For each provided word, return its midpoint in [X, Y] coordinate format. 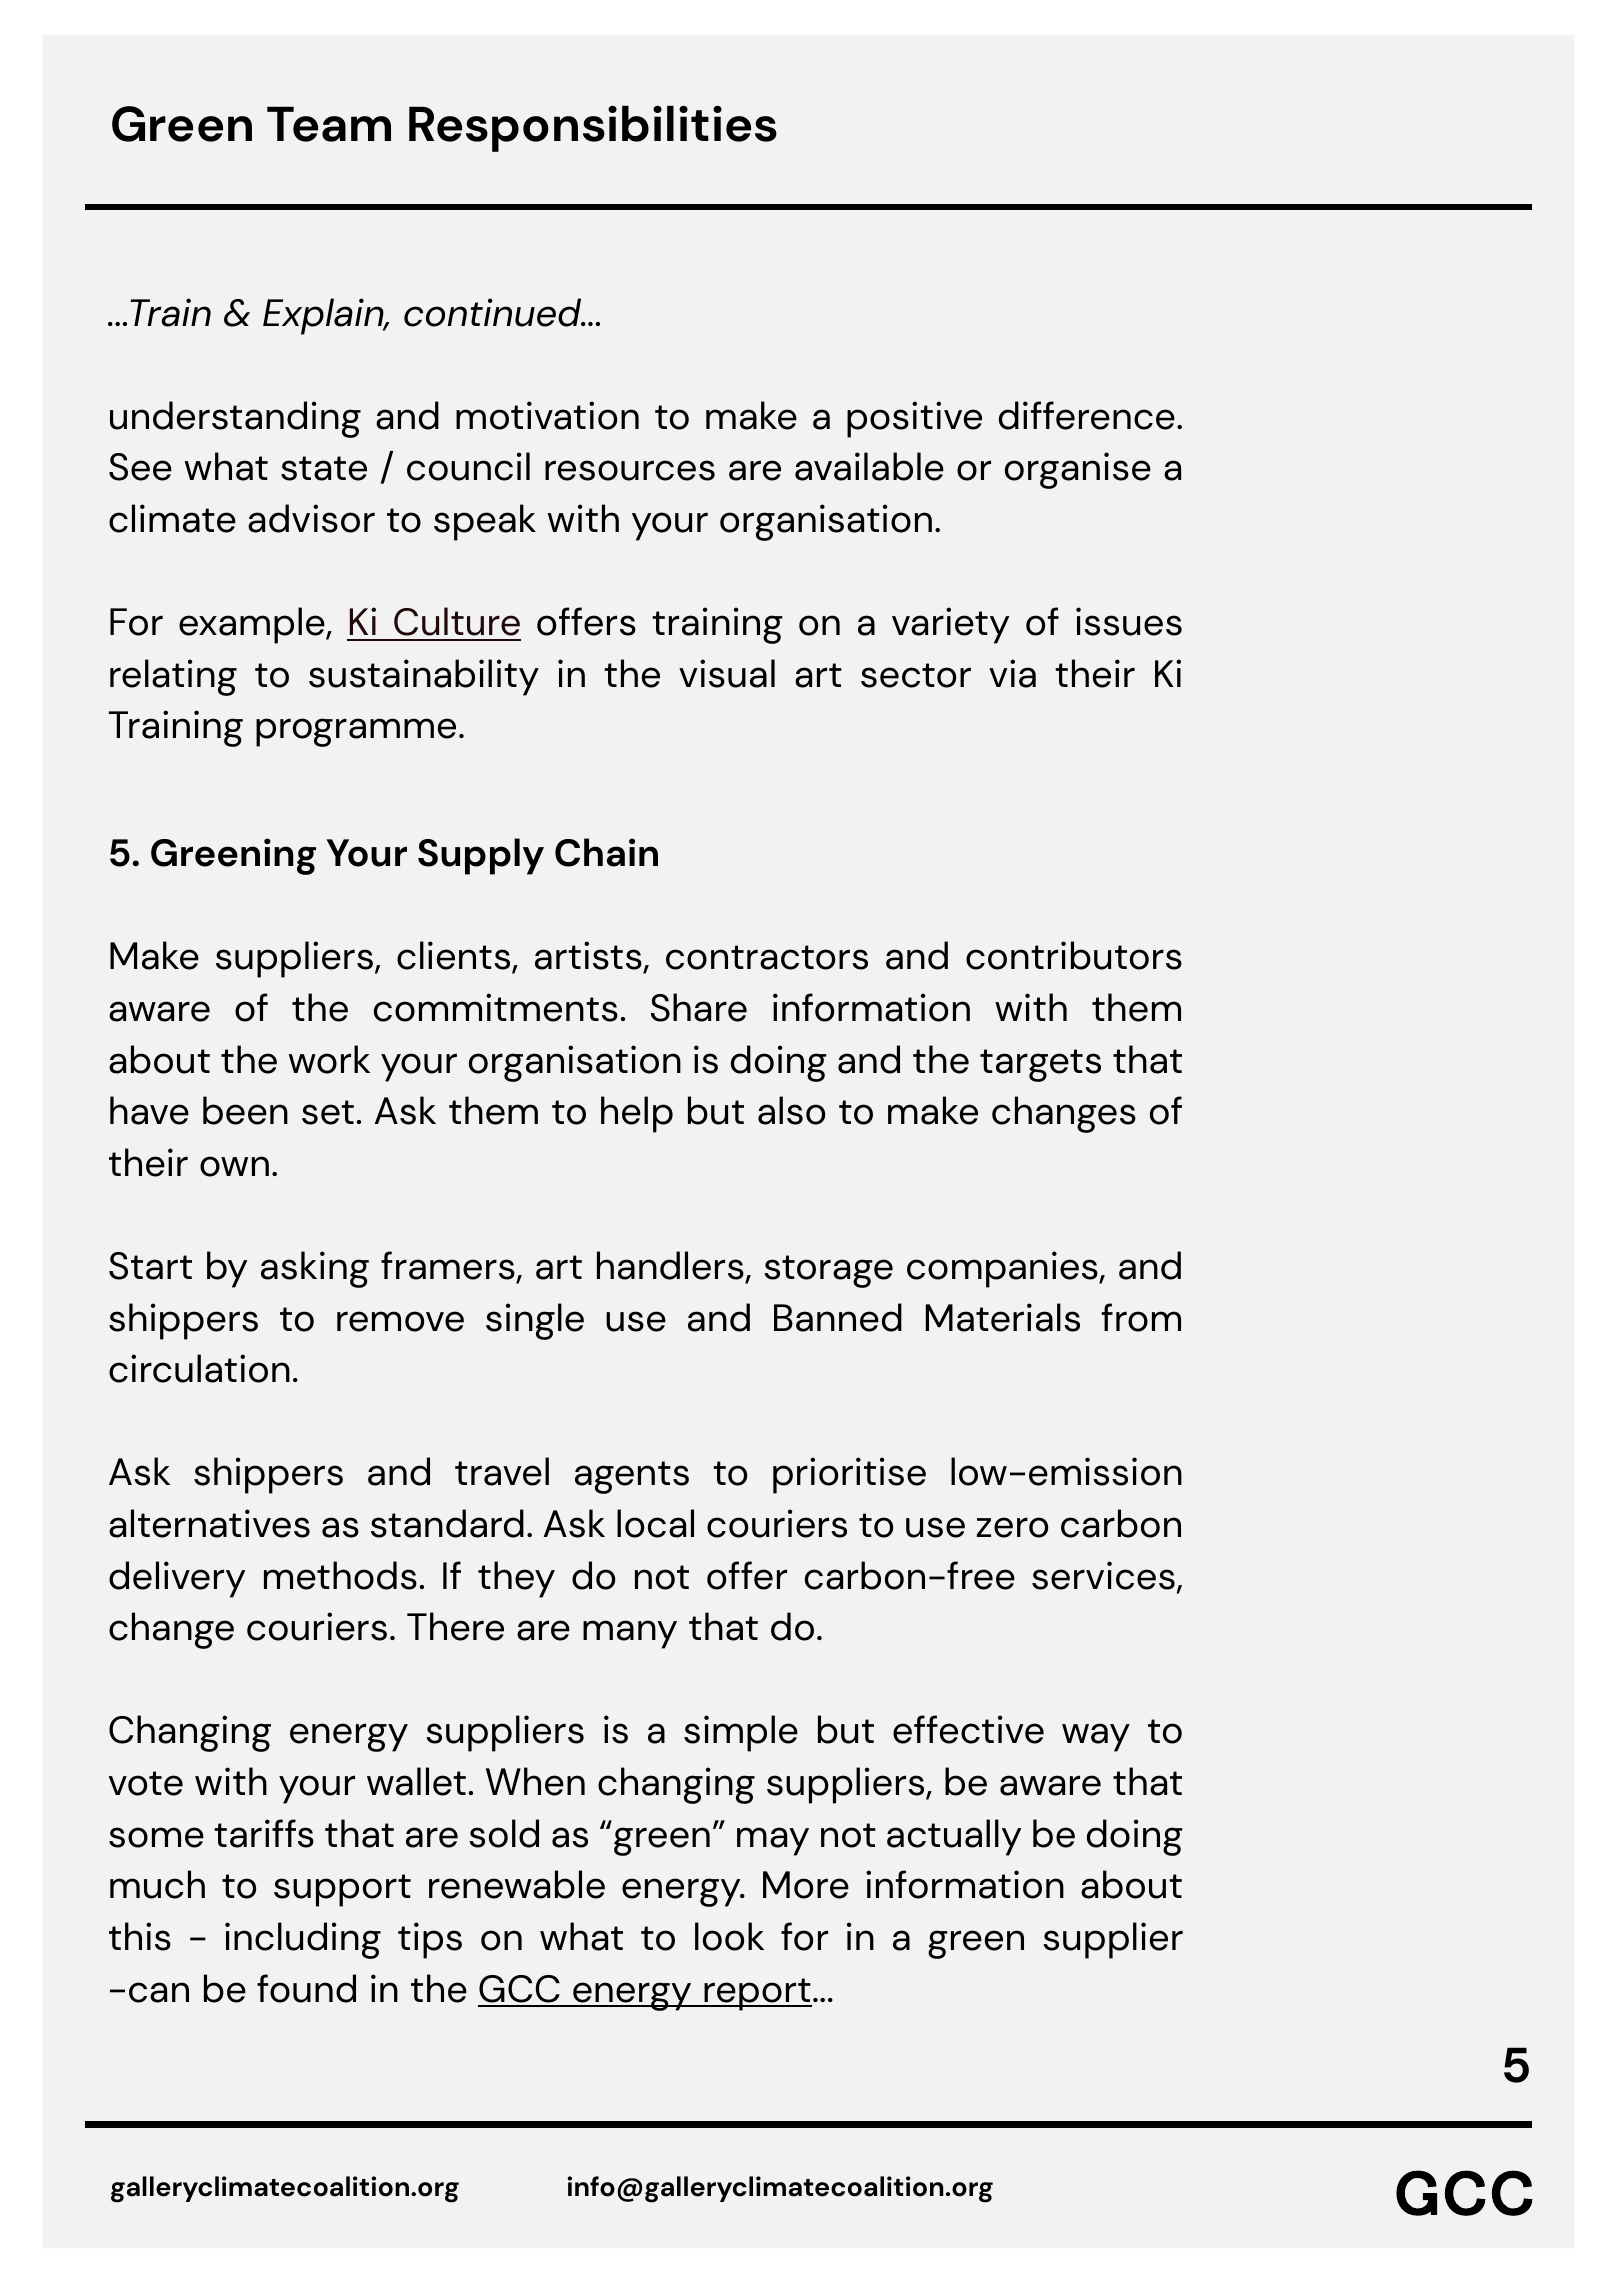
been [245, 1110]
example [253, 625]
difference [1087, 415]
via [1012, 673]
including [303, 1940]
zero [1012, 1527]
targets [1040, 1065]
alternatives [209, 1523]
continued [494, 312]
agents [632, 1477]
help [637, 1114]
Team [329, 124]
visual [727, 673]
